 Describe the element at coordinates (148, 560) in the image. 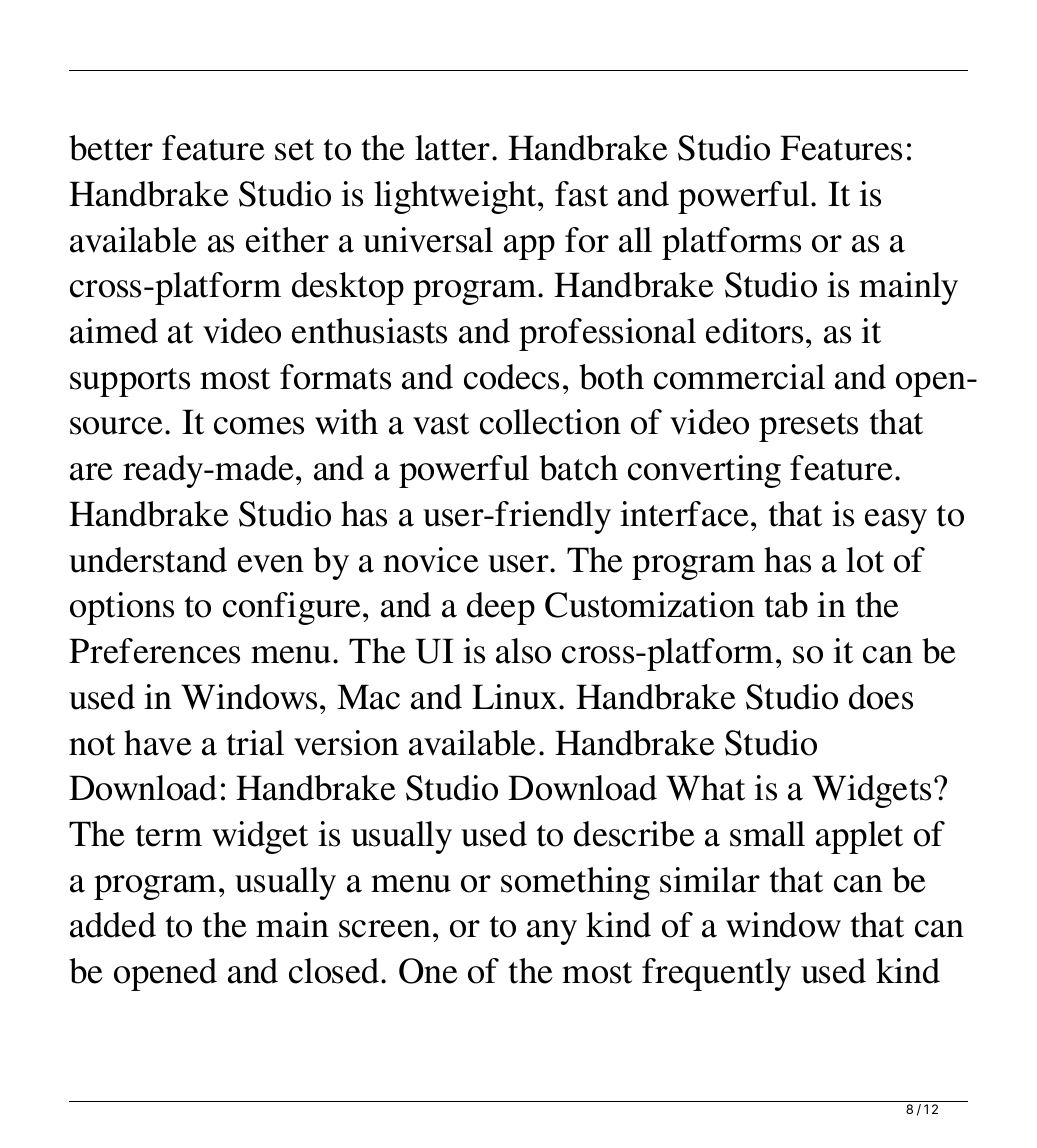

I see `understand` at that location.
